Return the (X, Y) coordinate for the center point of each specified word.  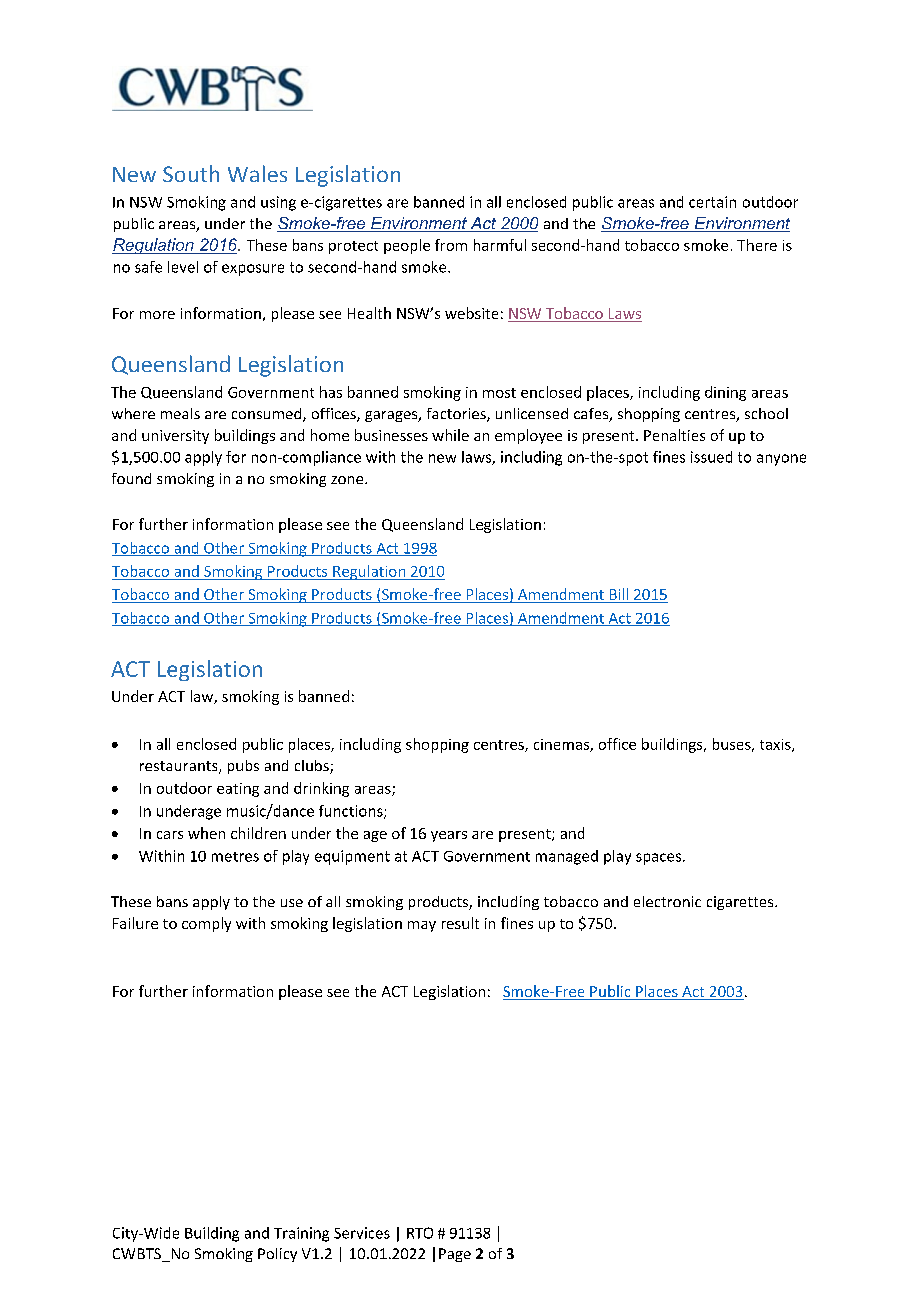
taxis (776, 745)
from (451, 245)
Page (455, 1255)
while (450, 435)
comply (206, 924)
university (175, 437)
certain (712, 202)
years (449, 836)
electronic (667, 901)
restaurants (180, 767)
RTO (420, 1233)
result (460, 923)
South (191, 173)
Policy (277, 1255)
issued (711, 457)
